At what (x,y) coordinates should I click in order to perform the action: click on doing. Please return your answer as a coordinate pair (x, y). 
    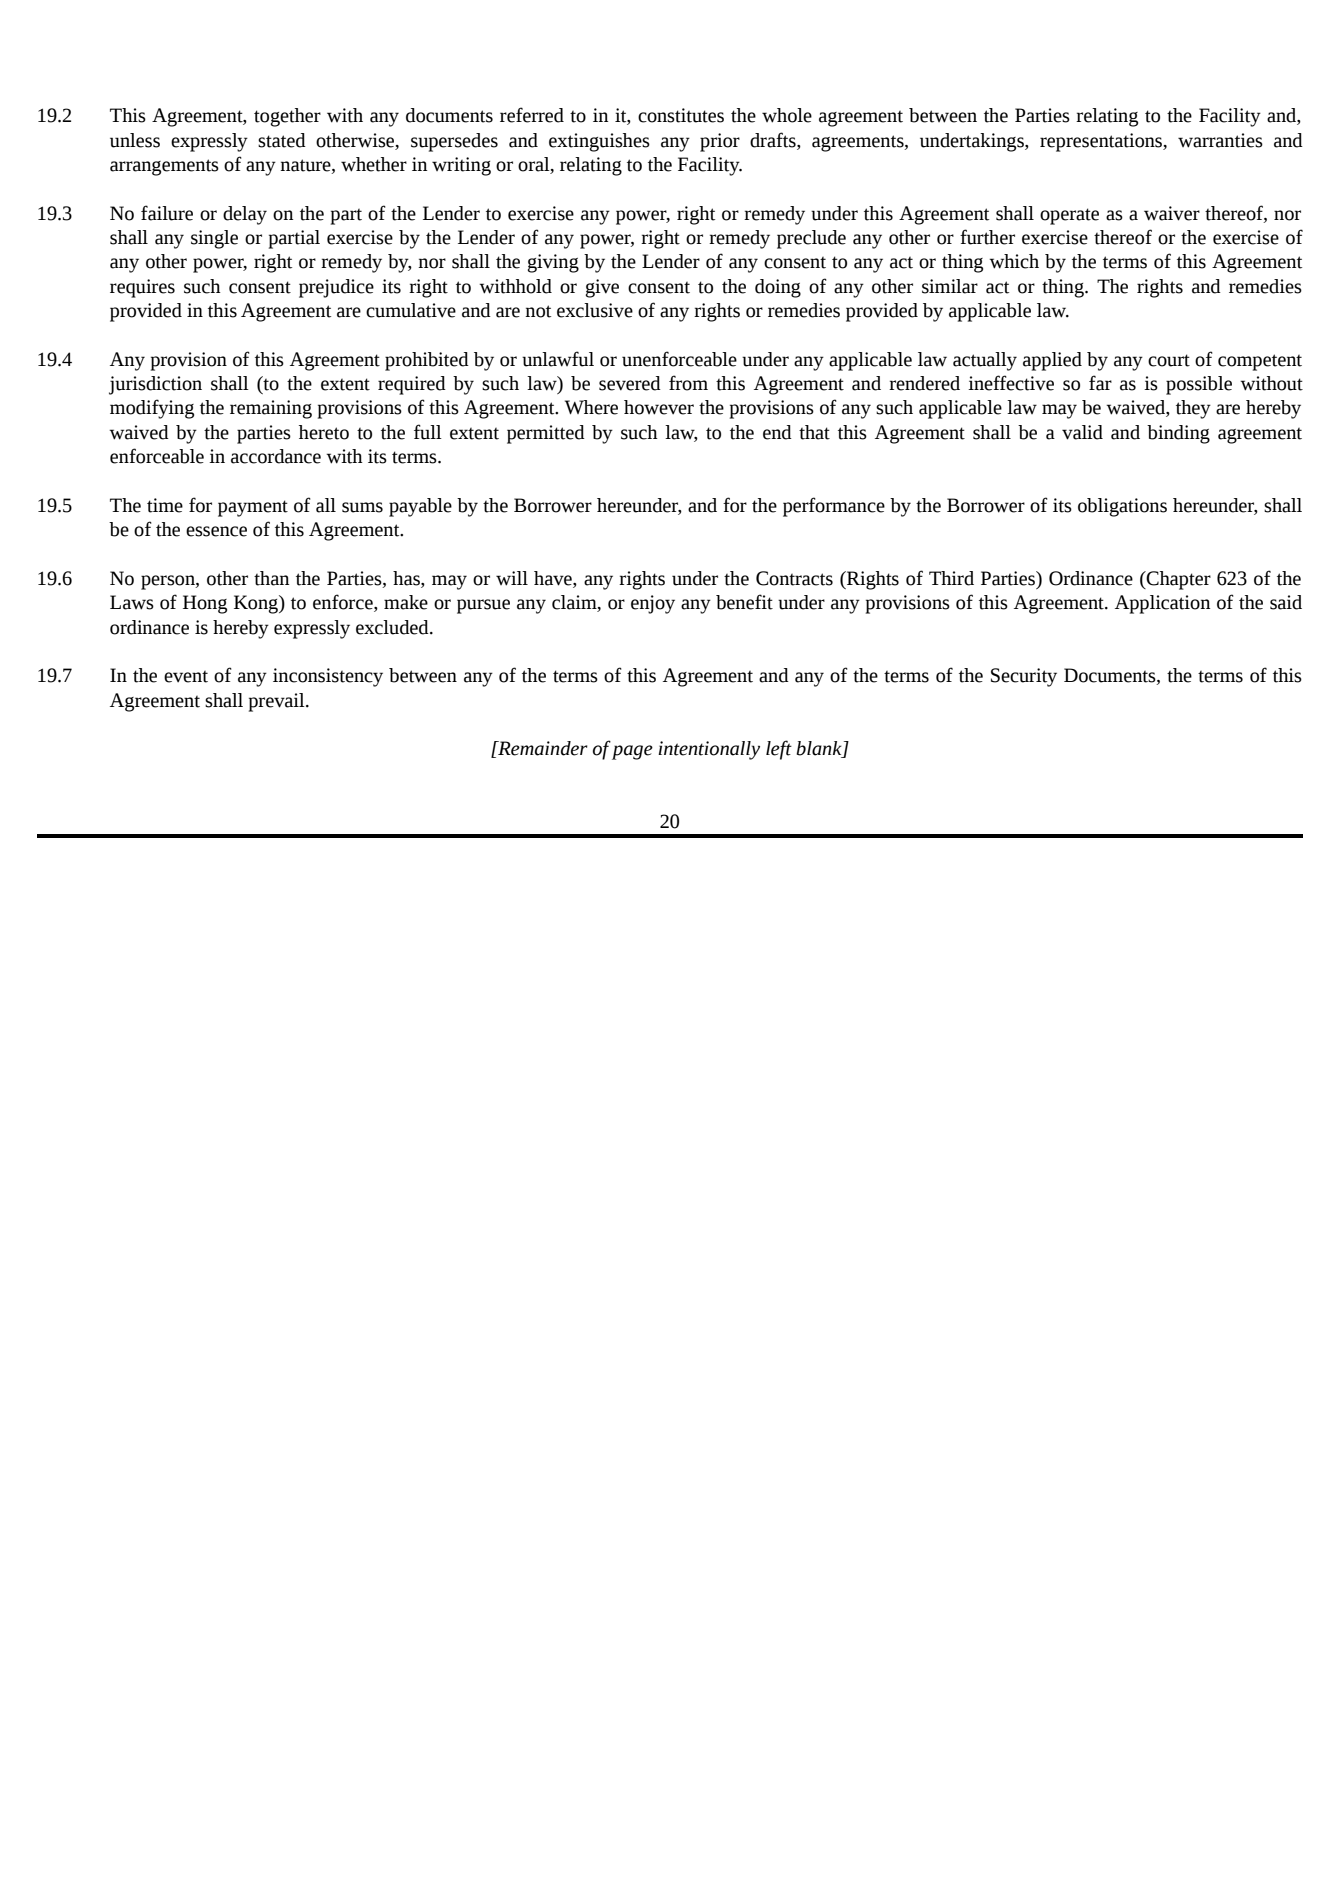
    Looking at the image, I should click on (778, 288).
